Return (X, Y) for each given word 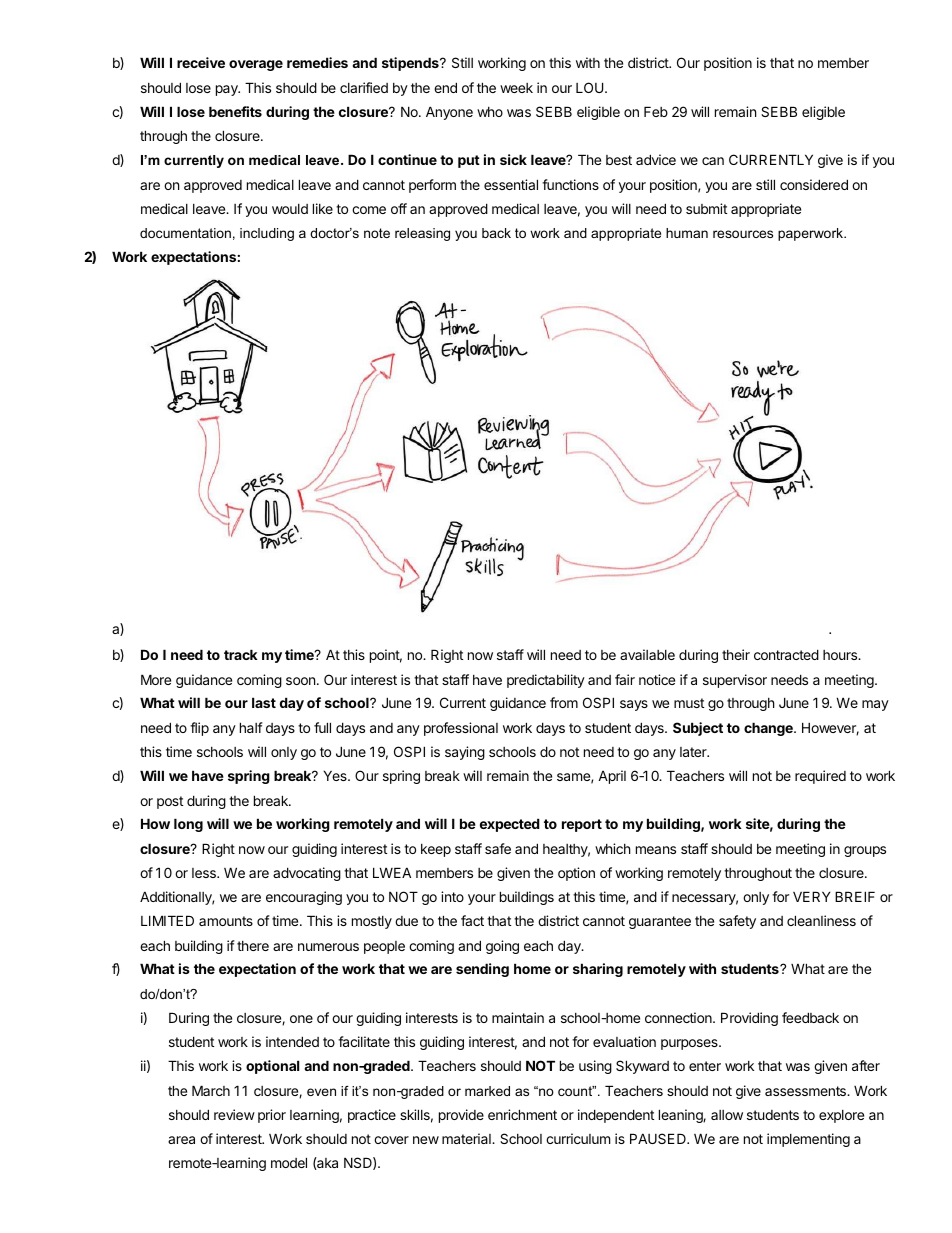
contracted (786, 654)
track (241, 654)
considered (814, 184)
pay (228, 90)
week (516, 88)
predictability (546, 681)
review (234, 1114)
